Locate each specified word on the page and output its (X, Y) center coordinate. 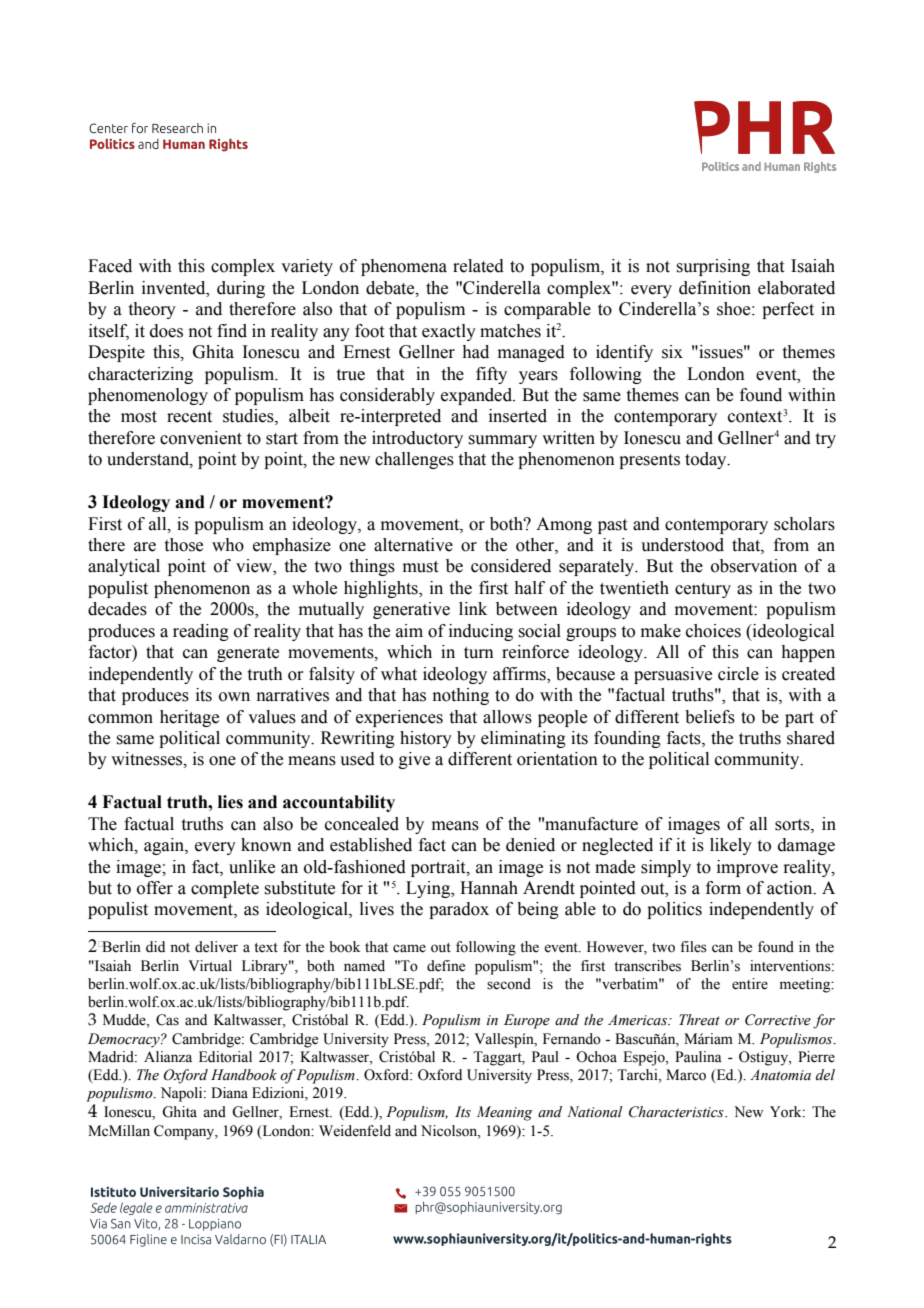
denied (530, 845)
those (184, 545)
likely (731, 846)
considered (511, 566)
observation (754, 566)
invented (175, 288)
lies (230, 802)
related (478, 266)
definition (715, 288)
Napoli (183, 1094)
